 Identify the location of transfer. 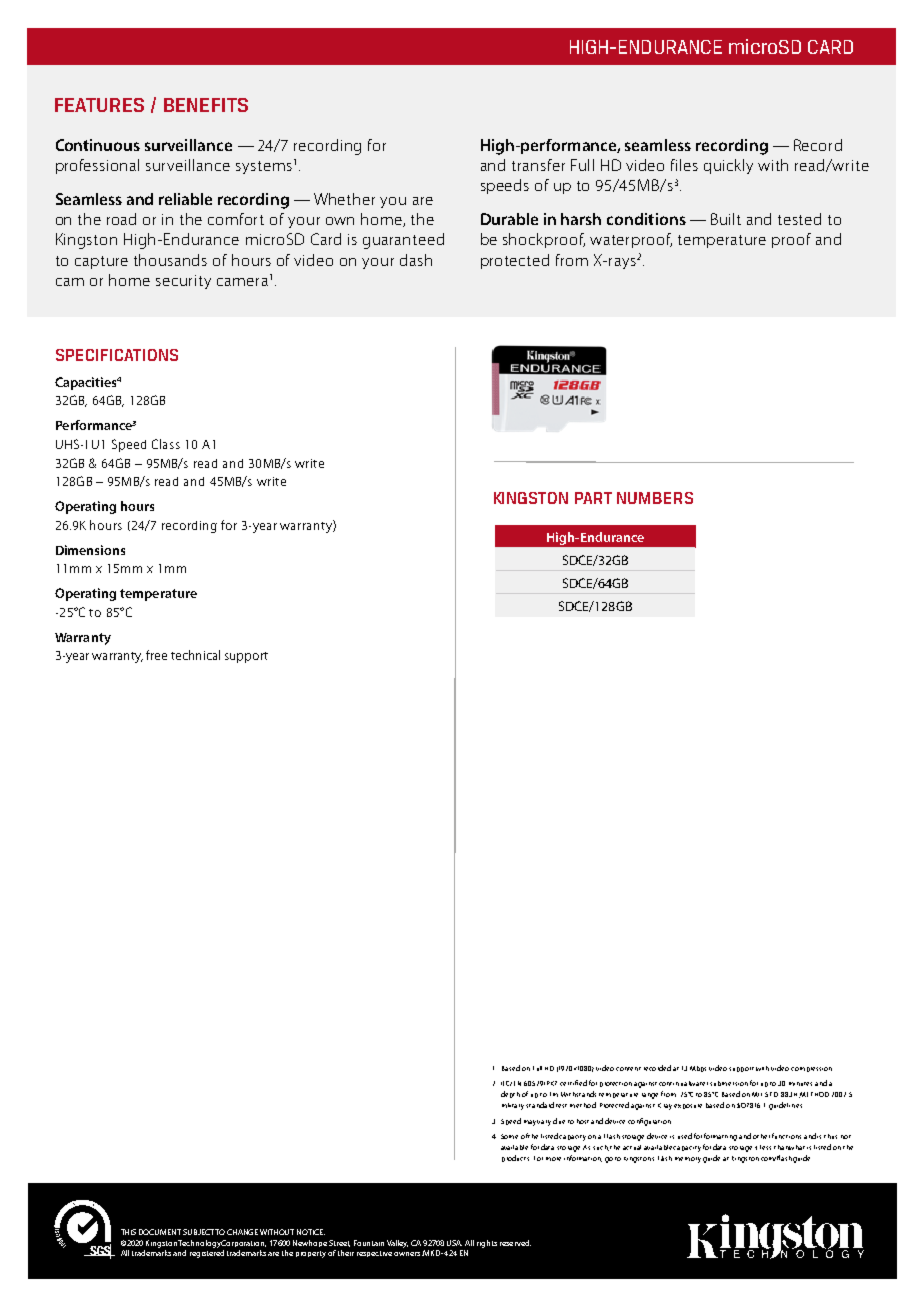
(538, 165).
